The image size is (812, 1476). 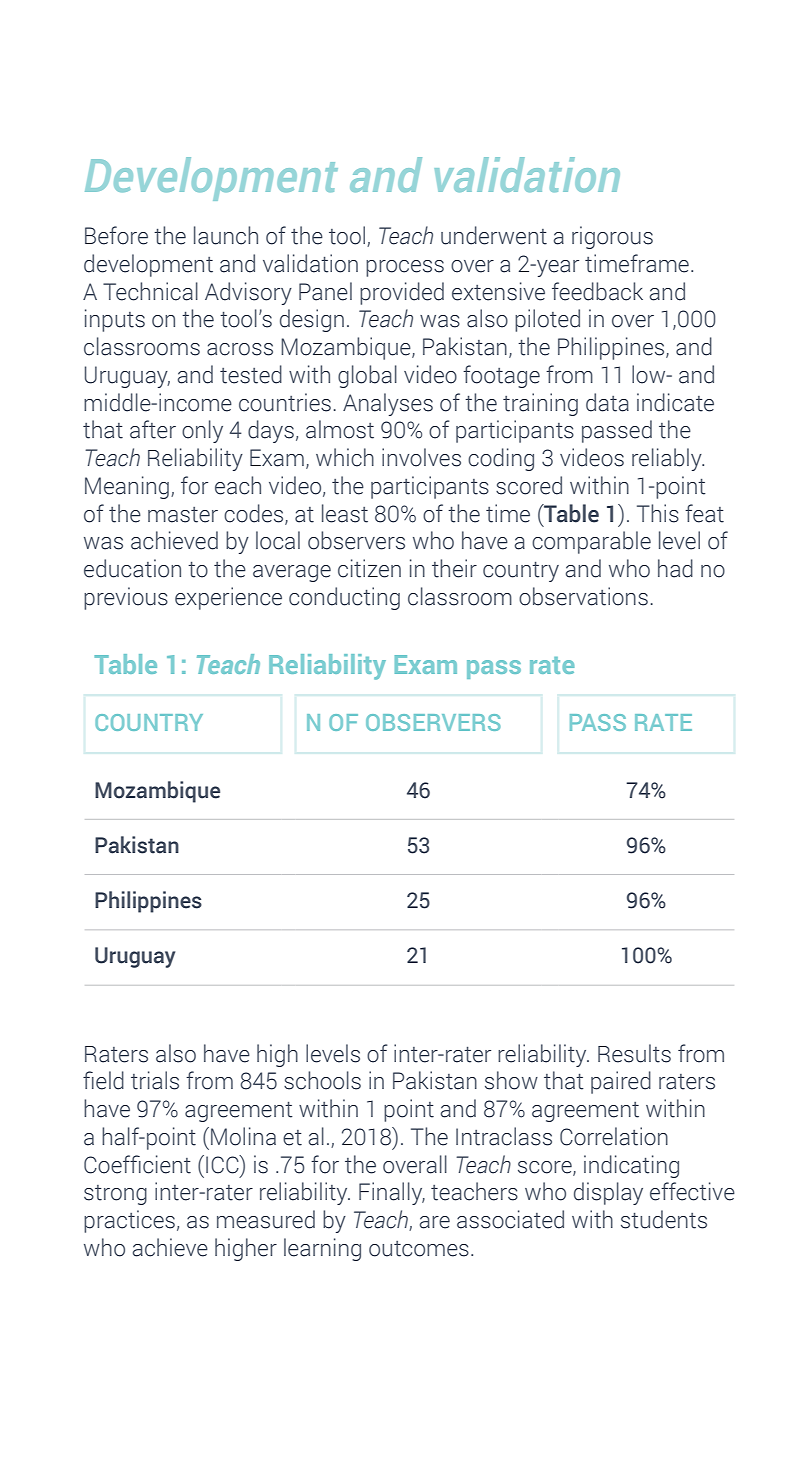 What do you see at coordinates (129, 1221) in the image?
I see `practices` at bounding box center [129, 1221].
